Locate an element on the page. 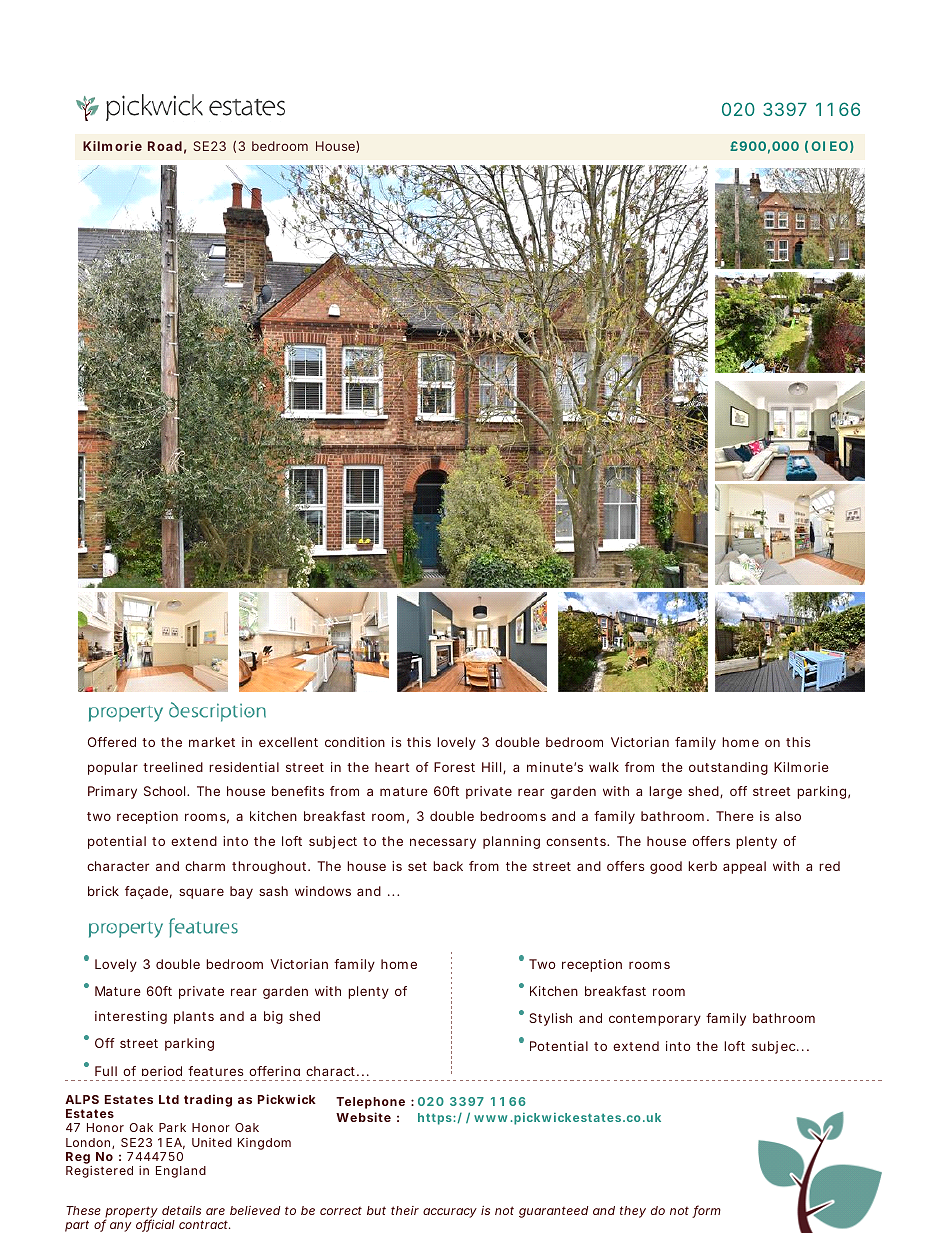  Forest is located at coordinates (454, 767).
